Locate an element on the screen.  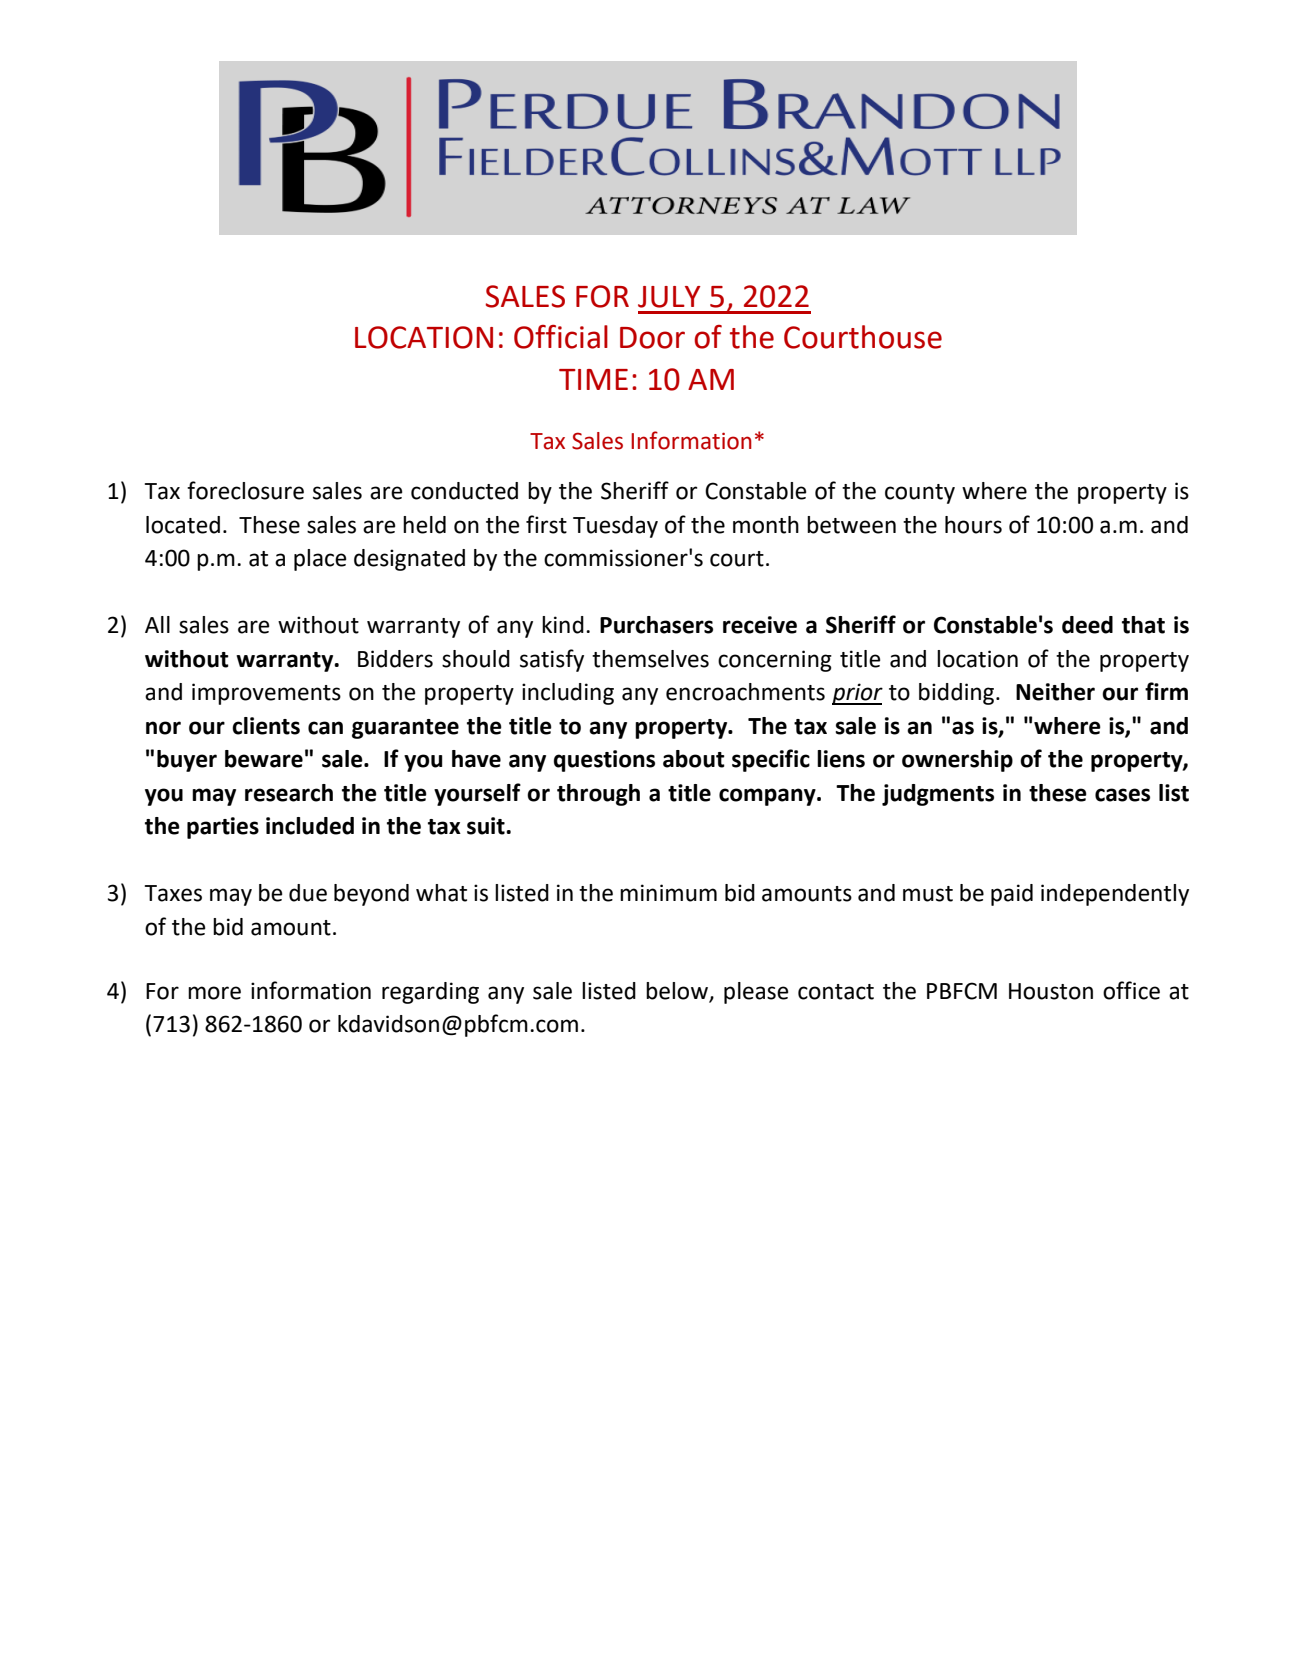
deed is located at coordinates (1087, 625).
